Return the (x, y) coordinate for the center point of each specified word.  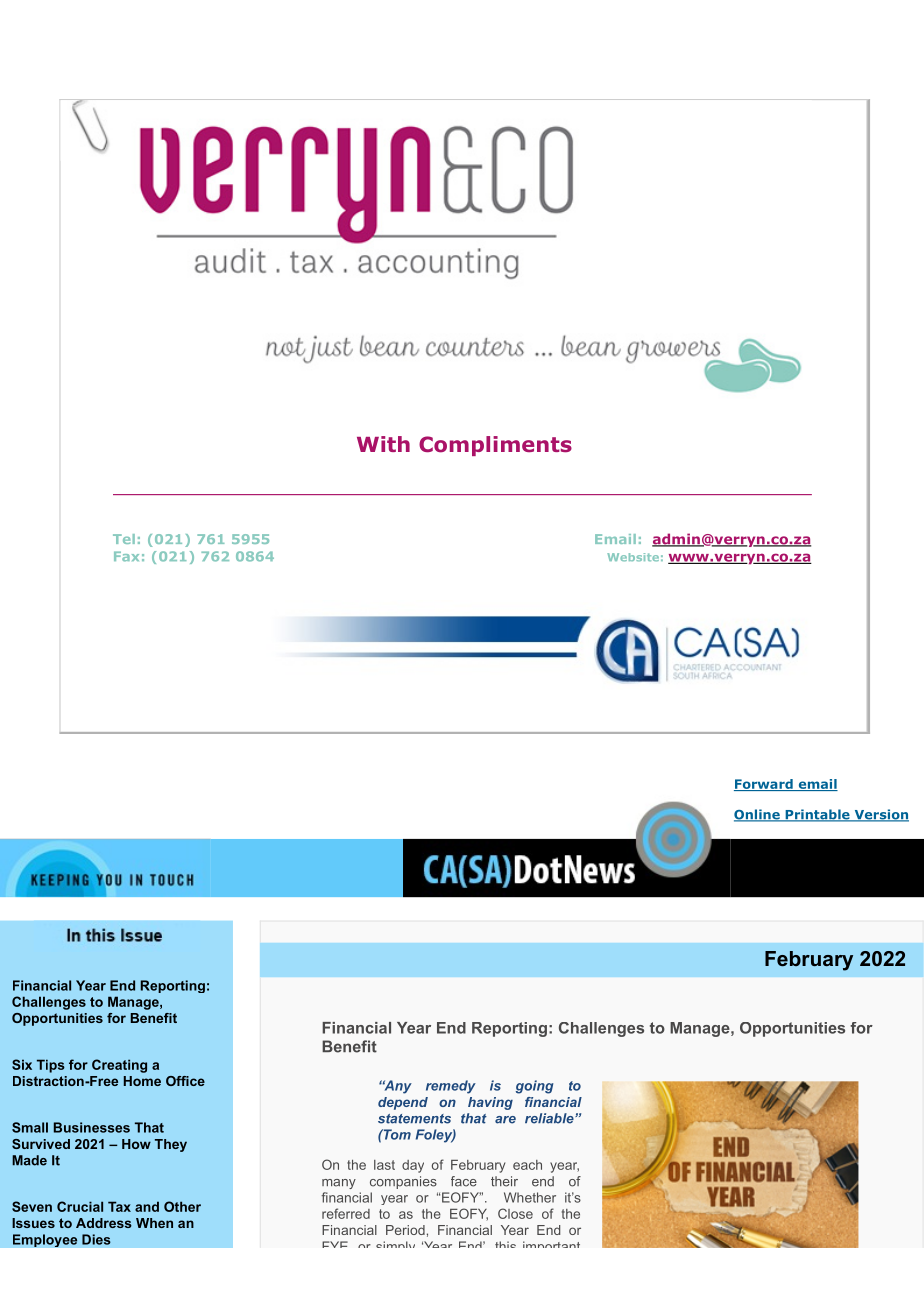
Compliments (495, 446)
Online (758, 815)
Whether (530, 1197)
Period (405, 1230)
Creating (119, 1066)
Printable (817, 815)
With (383, 444)
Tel (124, 539)
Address (104, 1223)
